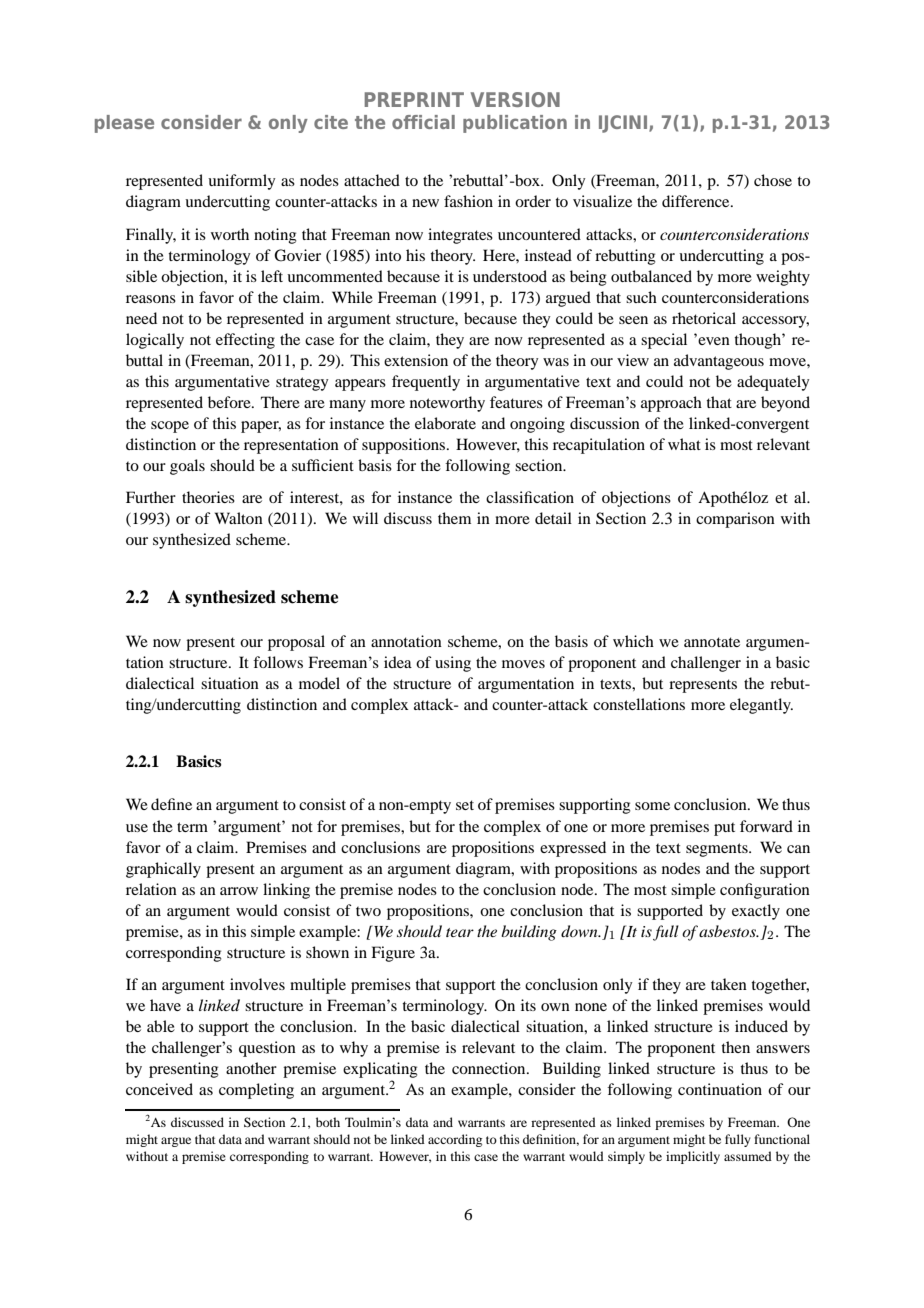  What do you see at coordinates (453, 664) in the screenshot?
I see `using` at bounding box center [453, 664].
